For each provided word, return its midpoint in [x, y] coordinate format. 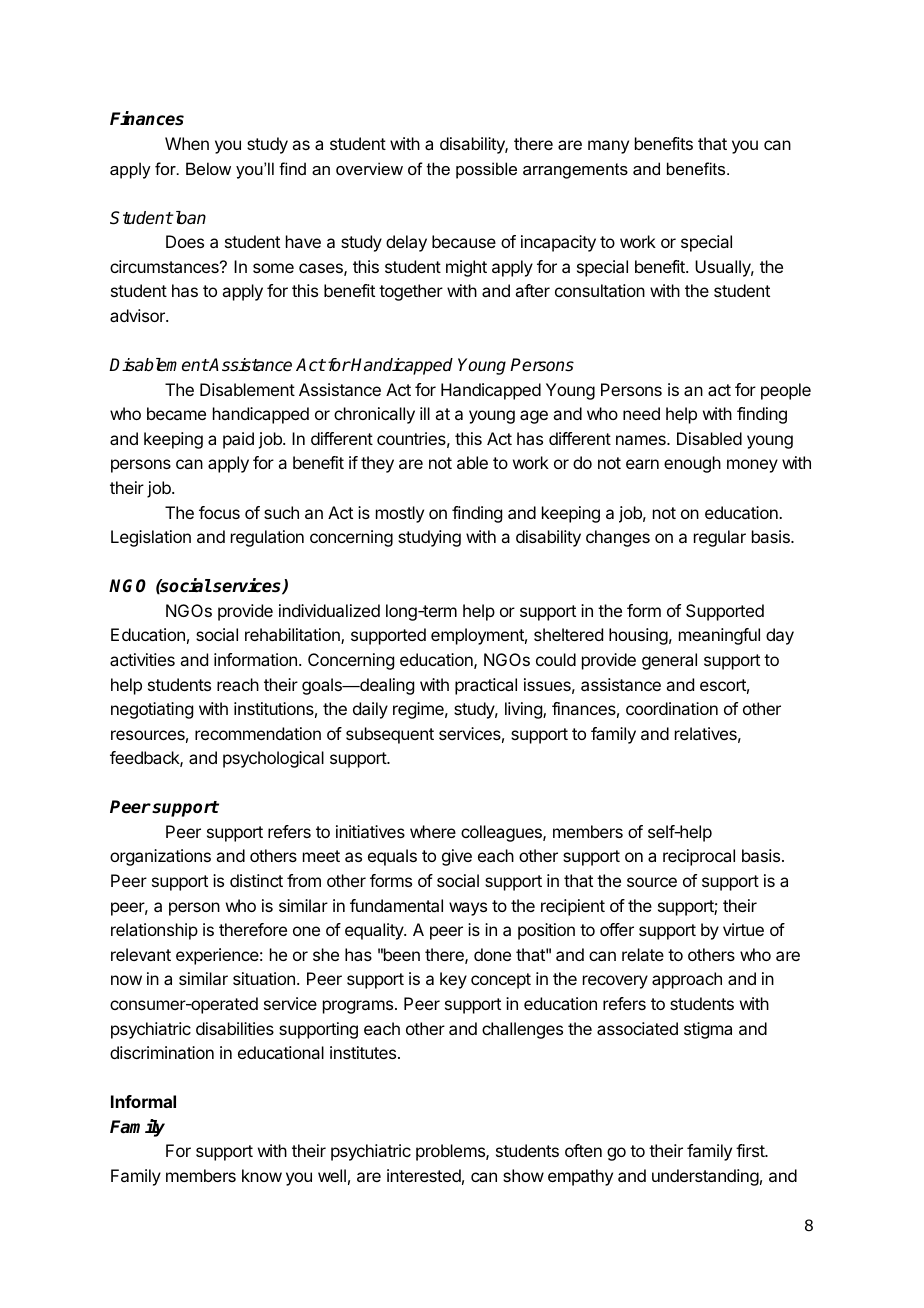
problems [451, 1152]
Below [208, 168]
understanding [705, 1177]
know [262, 1175]
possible [486, 170]
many [608, 147]
